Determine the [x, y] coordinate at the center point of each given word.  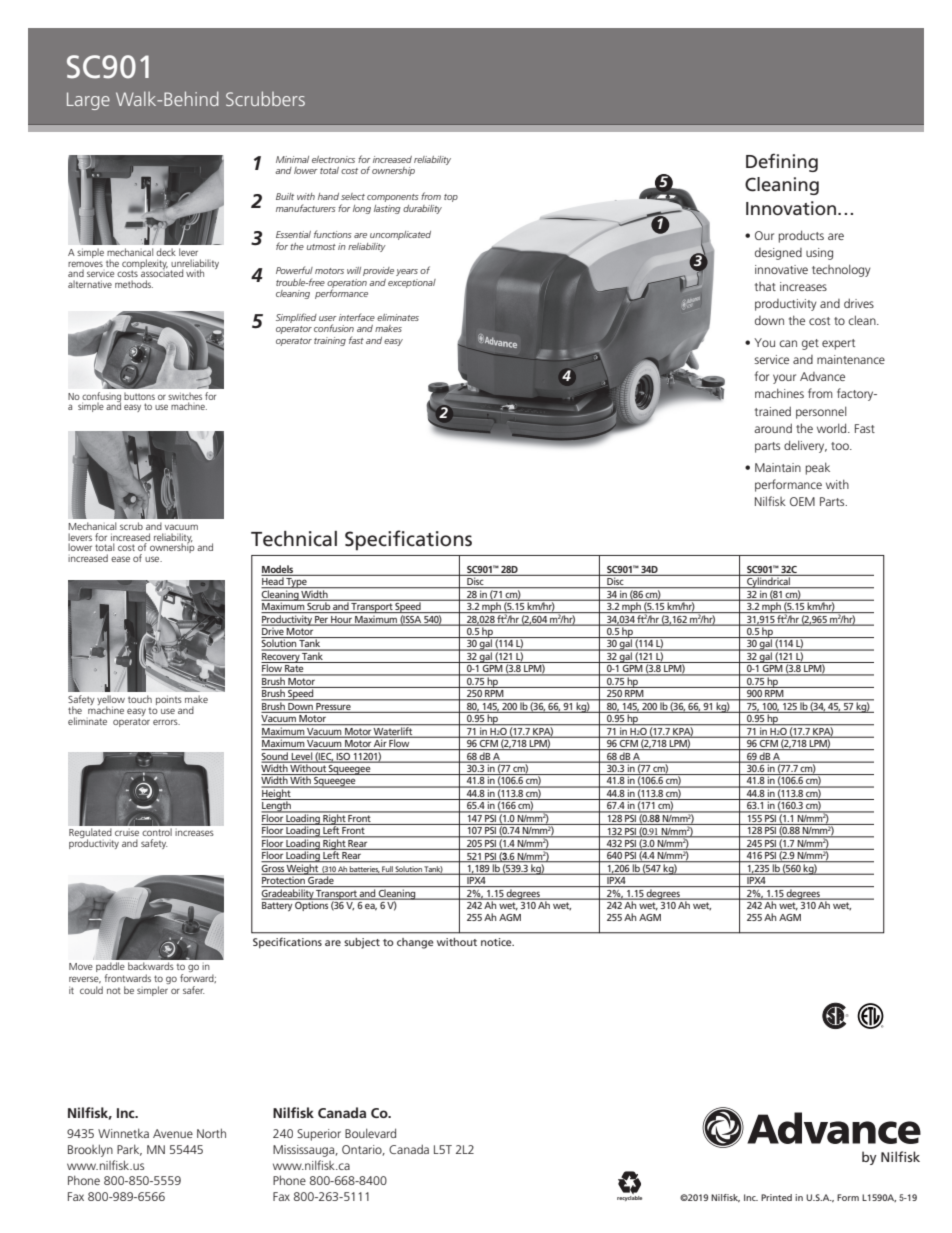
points [169, 700]
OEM [802, 501]
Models [277, 569]
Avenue [173, 1133]
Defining [782, 162]
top [451, 198]
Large [88, 101]
